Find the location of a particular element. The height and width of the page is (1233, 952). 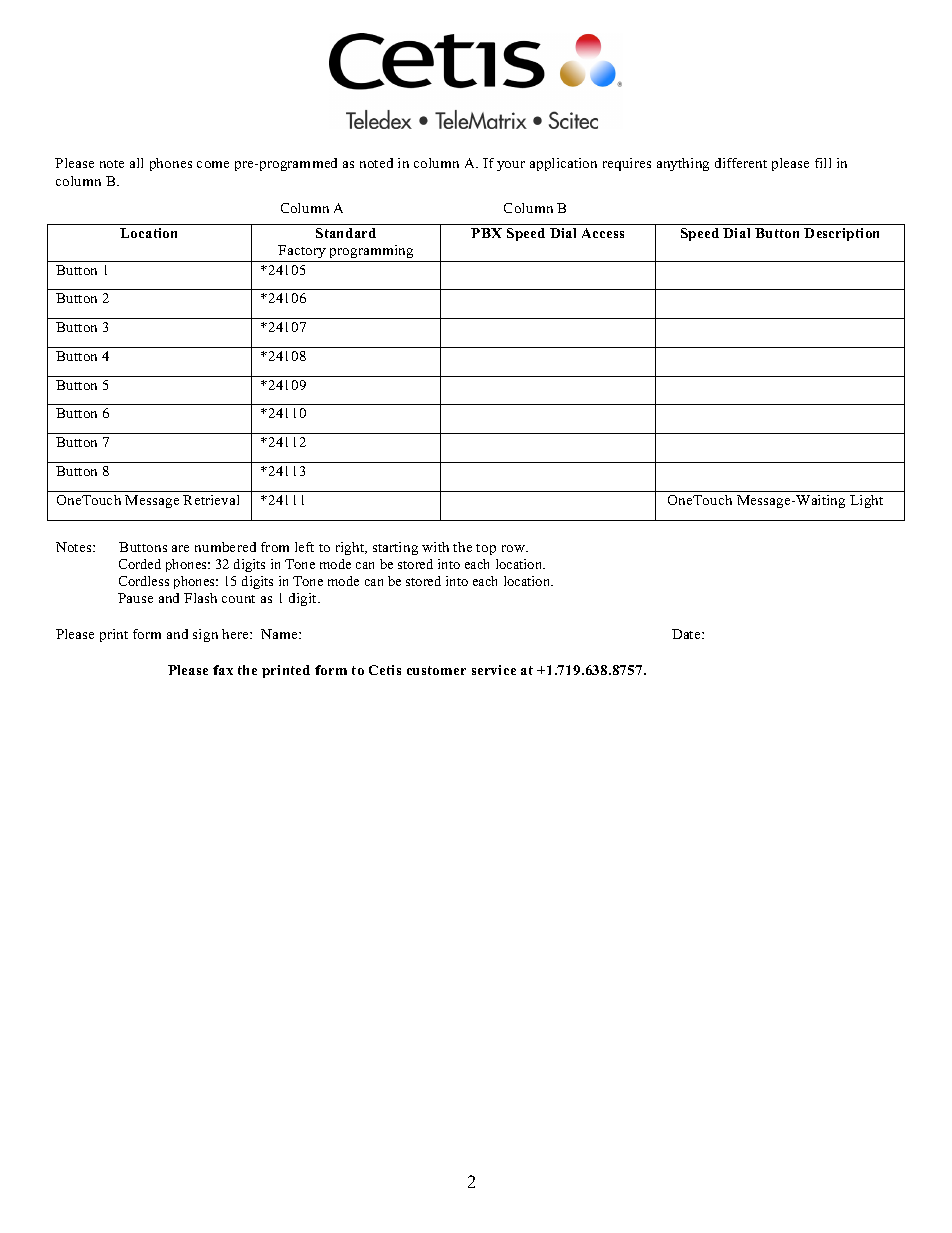

your is located at coordinates (511, 166).
